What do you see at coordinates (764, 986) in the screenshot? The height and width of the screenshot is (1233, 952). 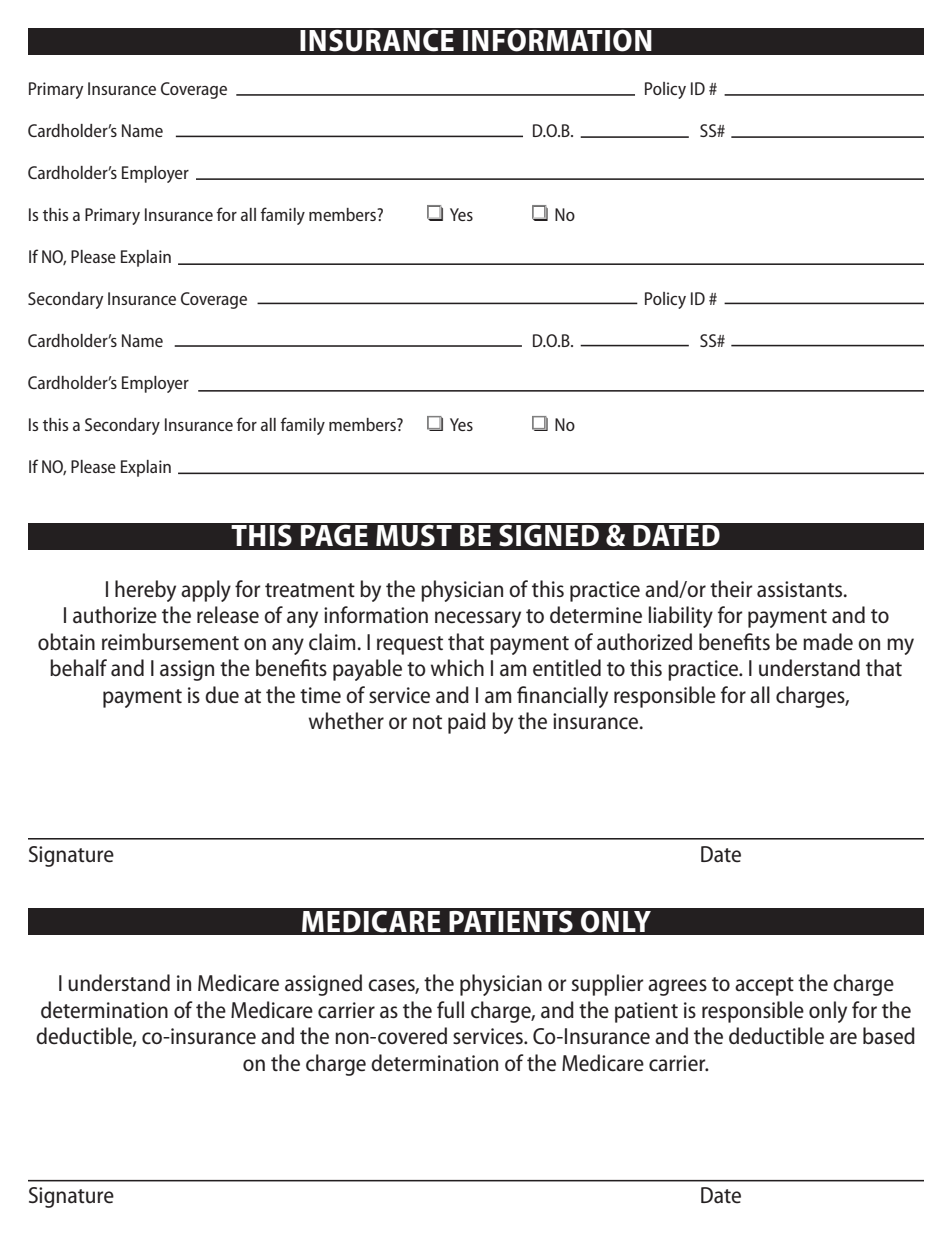 I see `accept` at bounding box center [764, 986].
